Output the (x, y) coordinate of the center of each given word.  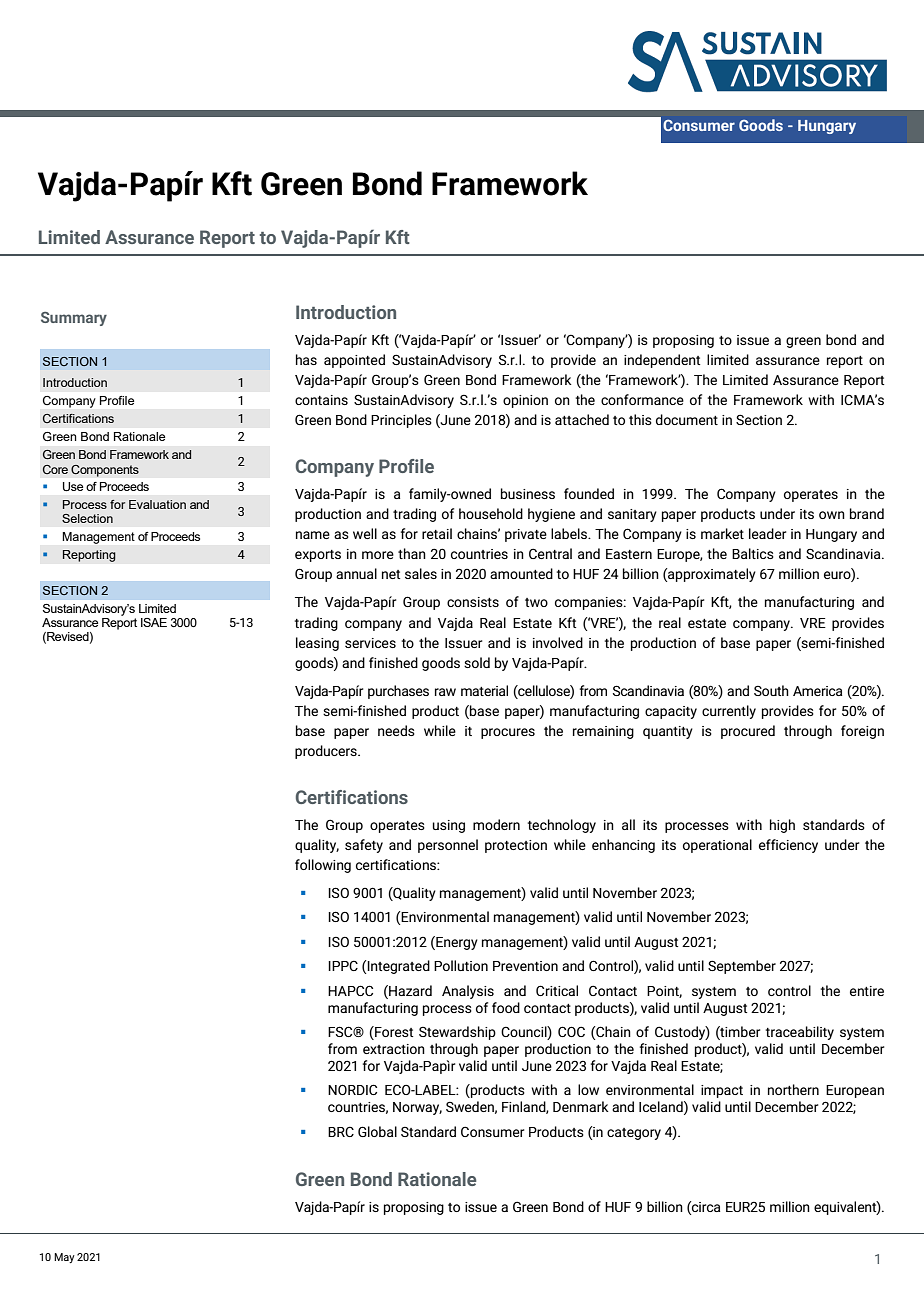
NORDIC (352, 1089)
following (323, 866)
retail (437, 533)
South (771, 690)
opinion (525, 401)
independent (662, 361)
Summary (74, 319)
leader (767, 533)
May (64, 1258)
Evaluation (157, 504)
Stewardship (457, 1033)
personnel (448, 846)
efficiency (788, 846)
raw (445, 692)
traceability (800, 1033)
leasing (317, 644)
